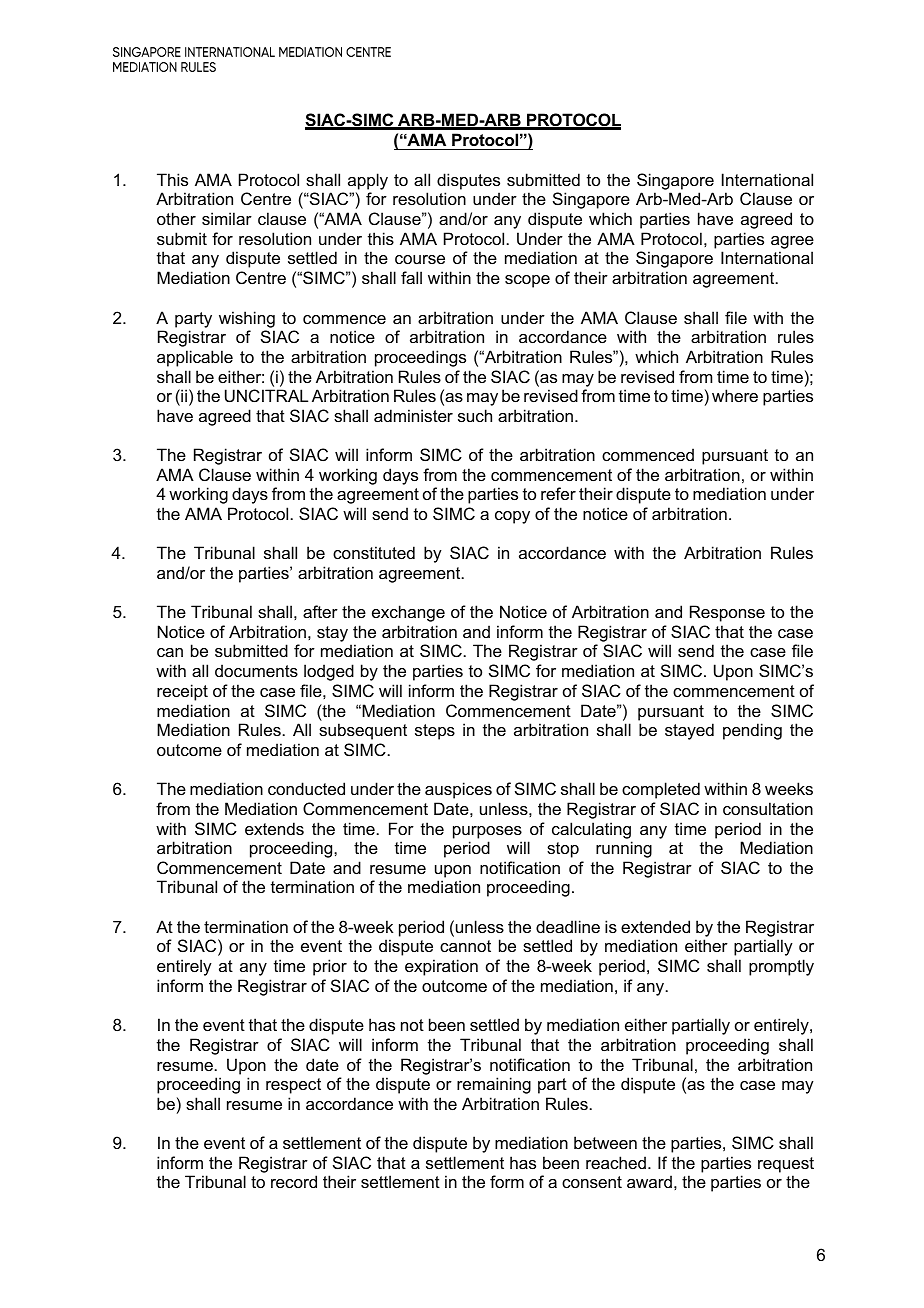 The width and height of the image is (924, 1308). I want to click on scope, so click(527, 281).
